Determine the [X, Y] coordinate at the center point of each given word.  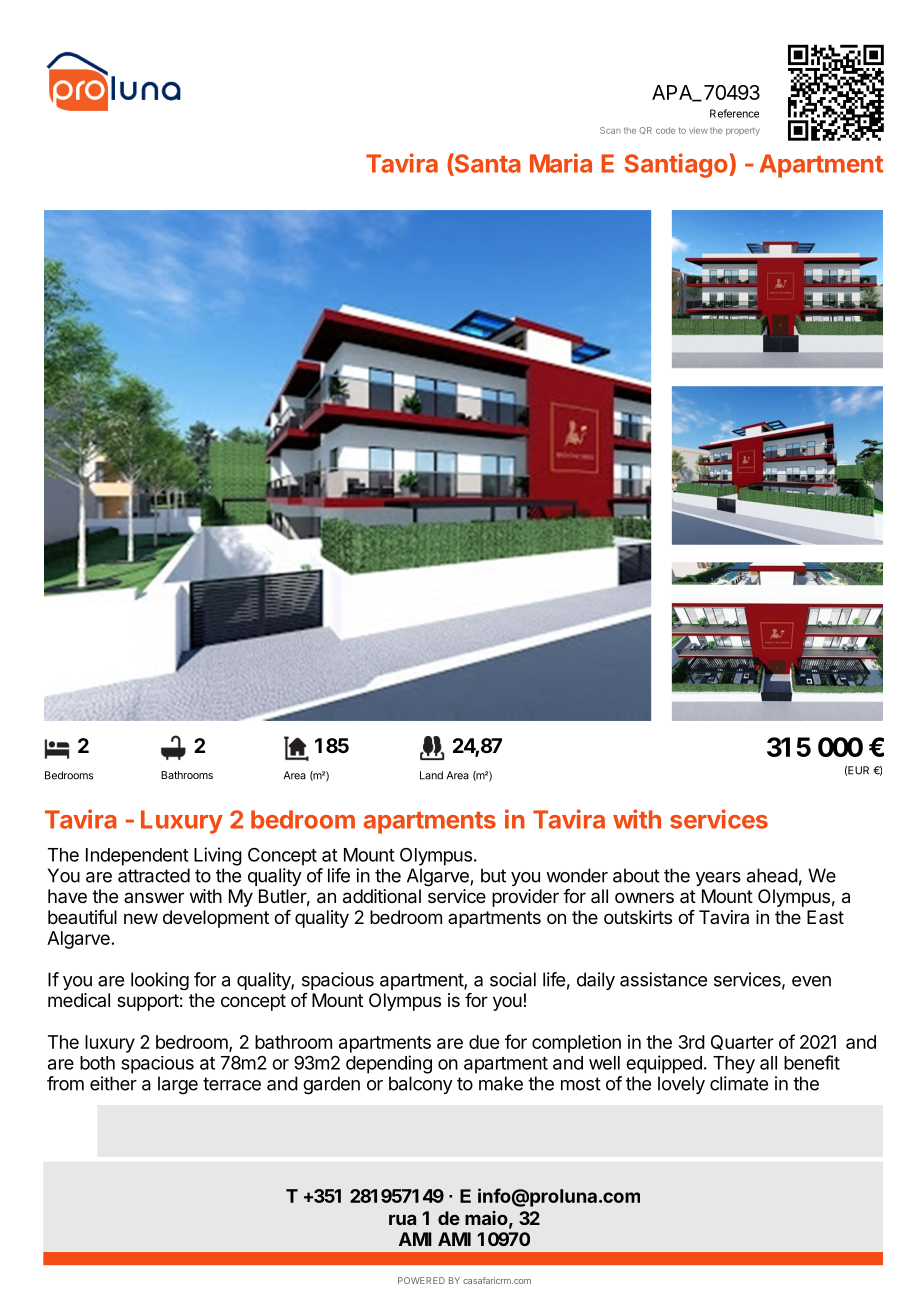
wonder [577, 875]
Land [431, 775]
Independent [137, 857]
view [698, 130]
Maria [561, 163]
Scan [610, 130]
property [743, 131]
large [178, 1085]
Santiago [677, 165]
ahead [772, 875]
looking [160, 981]
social [513, 979]
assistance [663, 979]
